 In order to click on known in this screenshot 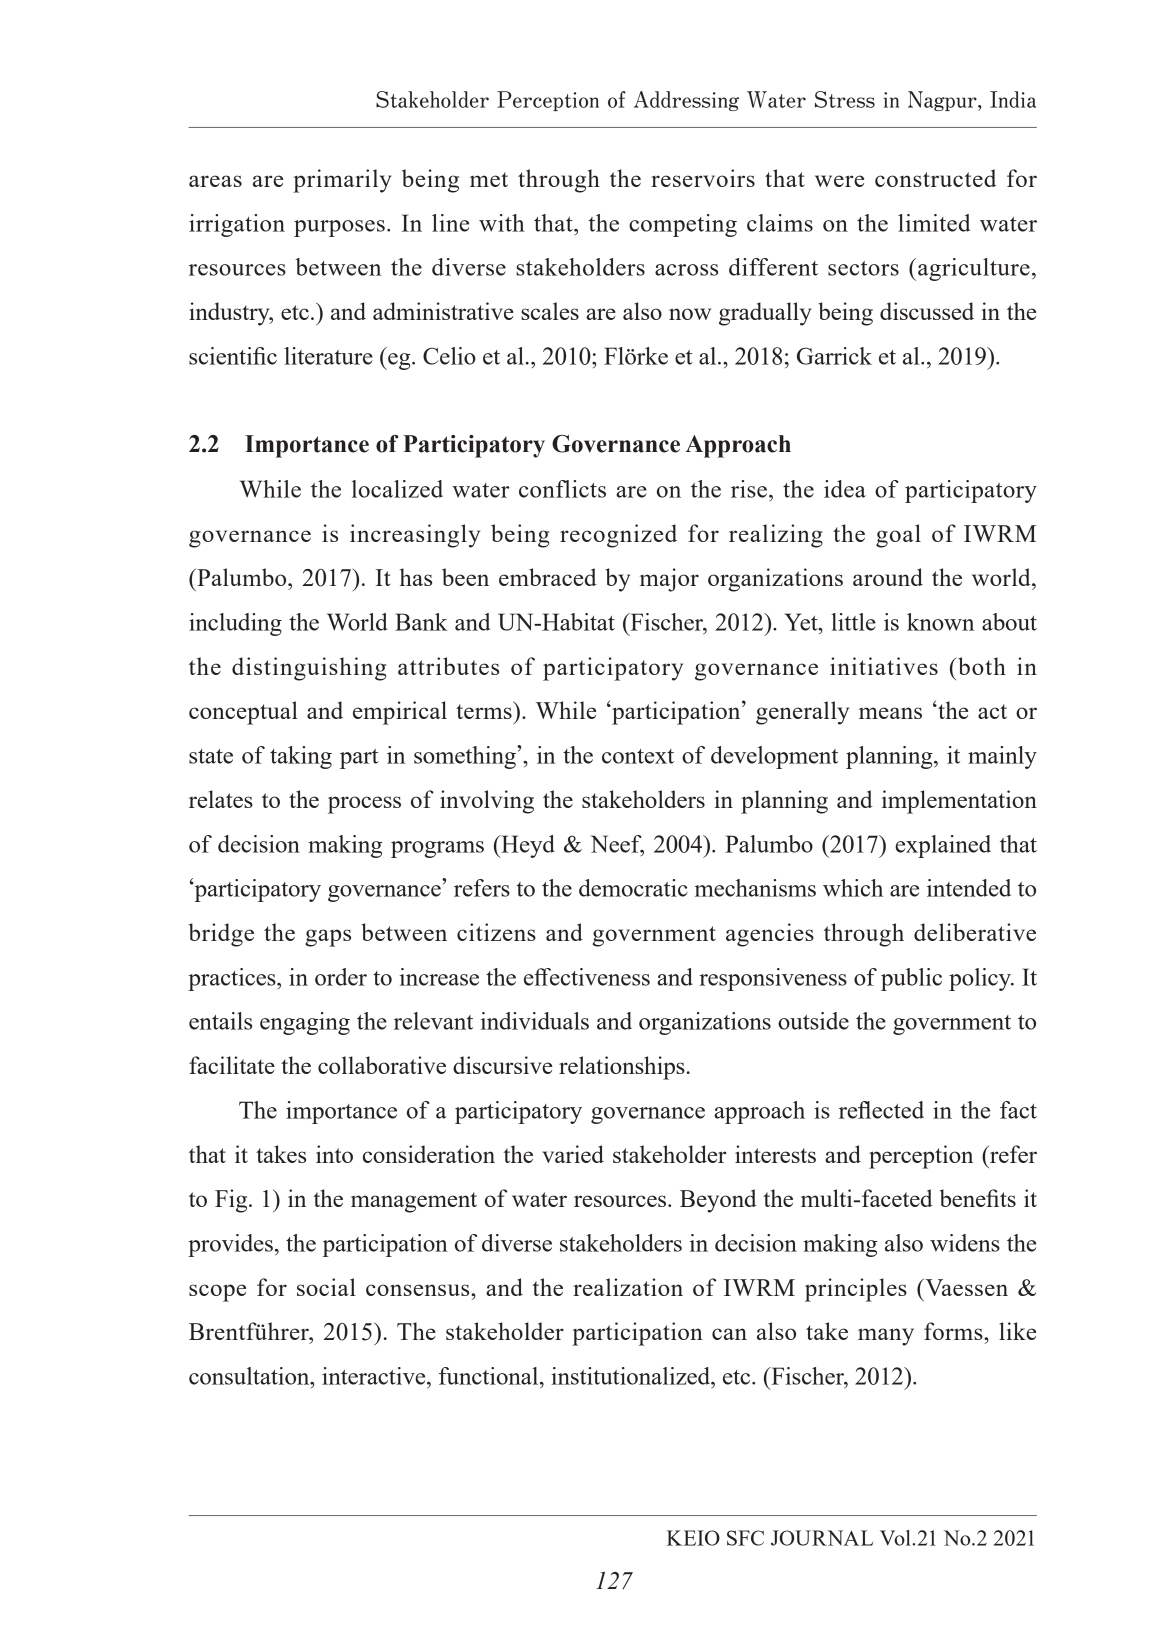, I will do `click(940, 622)`.
